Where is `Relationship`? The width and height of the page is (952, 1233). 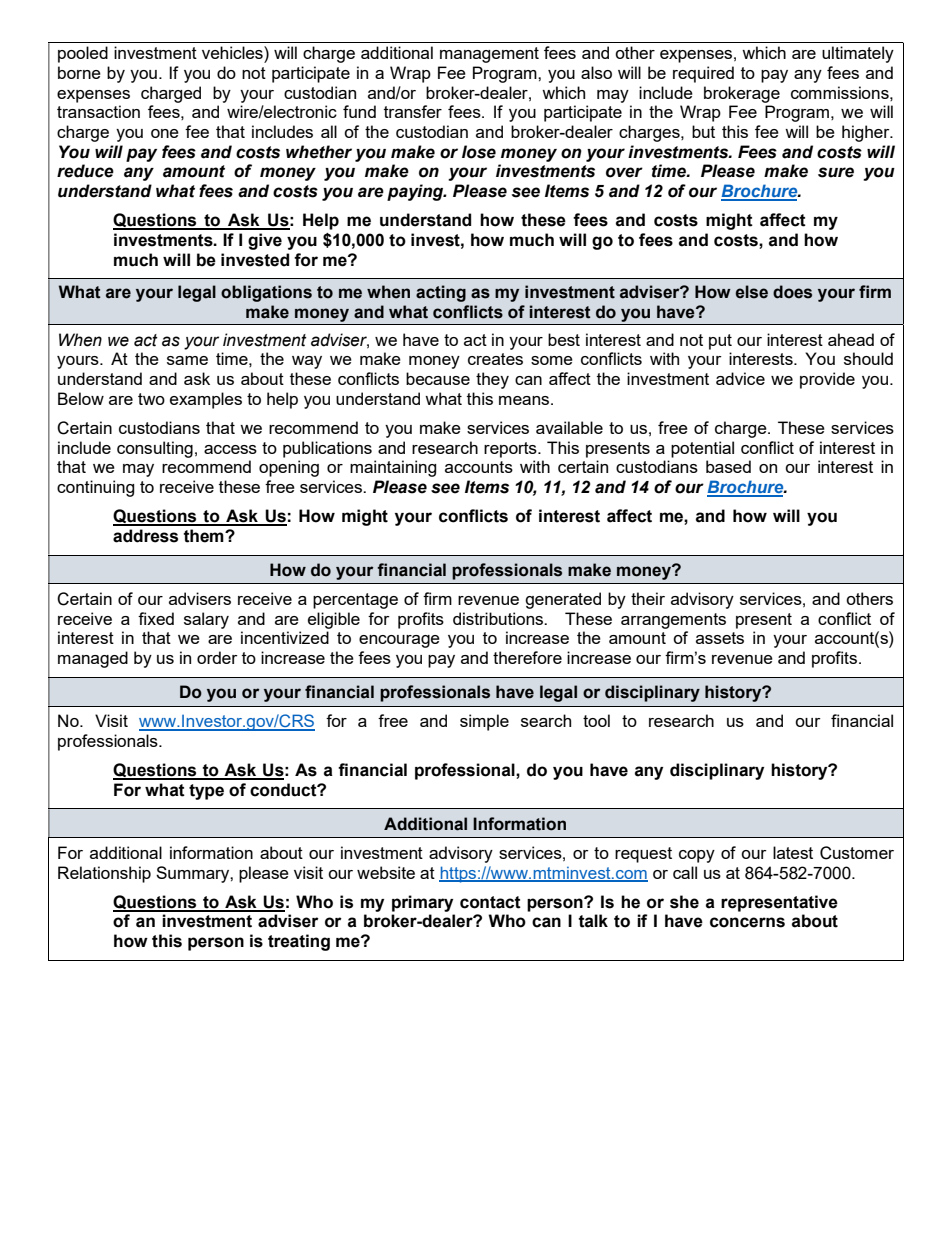
Relationship is located at coordinates (104, 874).
